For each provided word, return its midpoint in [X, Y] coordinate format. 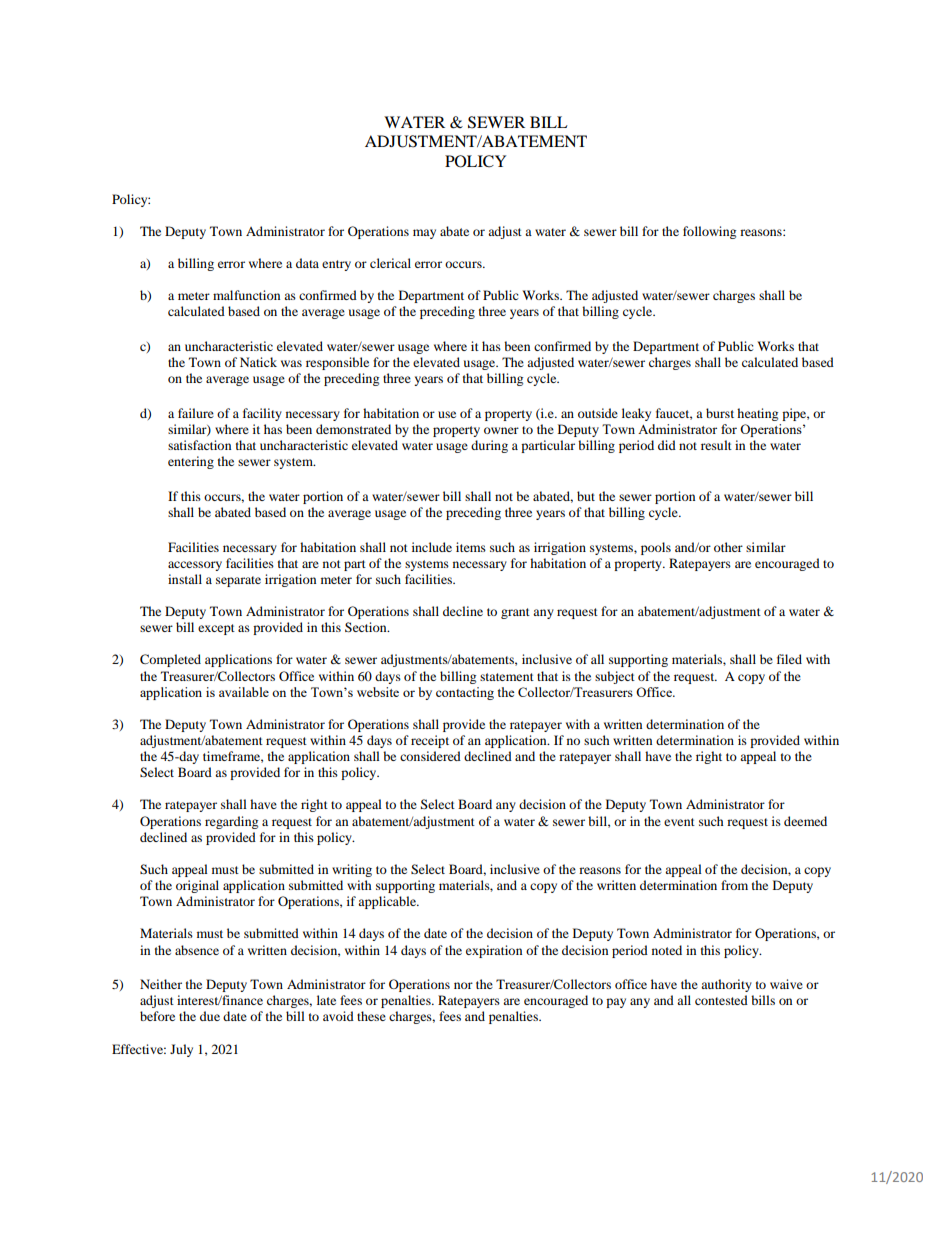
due [210, 1016]
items [471, 547]
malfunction [246, 295]
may [424, 234]
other [728, 547]
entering [191, 462]
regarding [231, 822]
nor [463, 985]
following [709, 232]
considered [430, 756]
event [679, 822]
